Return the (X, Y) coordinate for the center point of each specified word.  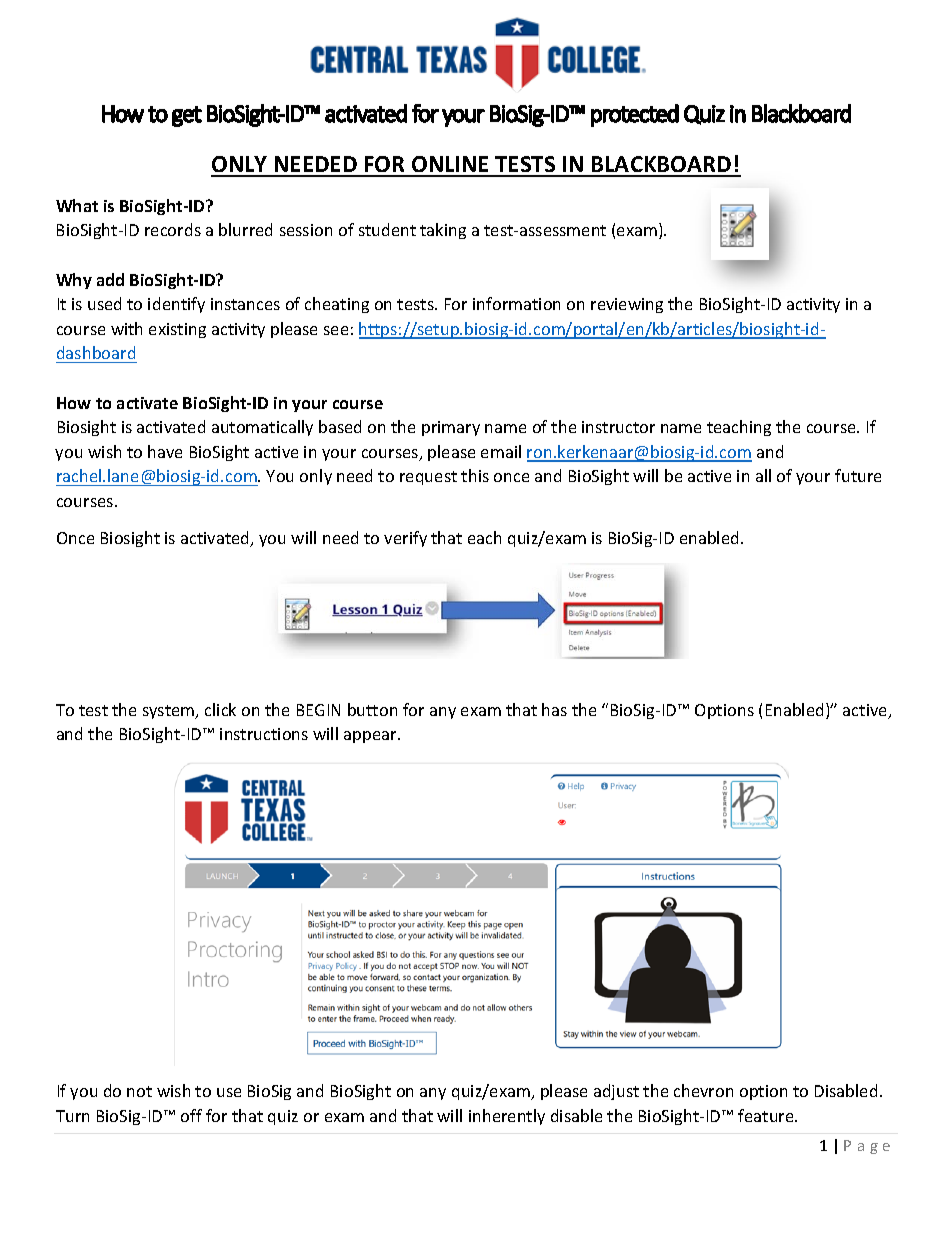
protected (635, 115)
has (554, 709)
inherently (507, 1117)
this (475, 475)
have (165, 451)
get (187, 116)
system (170, 712)
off (191, 1115)
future (858, 475)
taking (443, 231)
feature (767, 1115)
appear (371, 737)
